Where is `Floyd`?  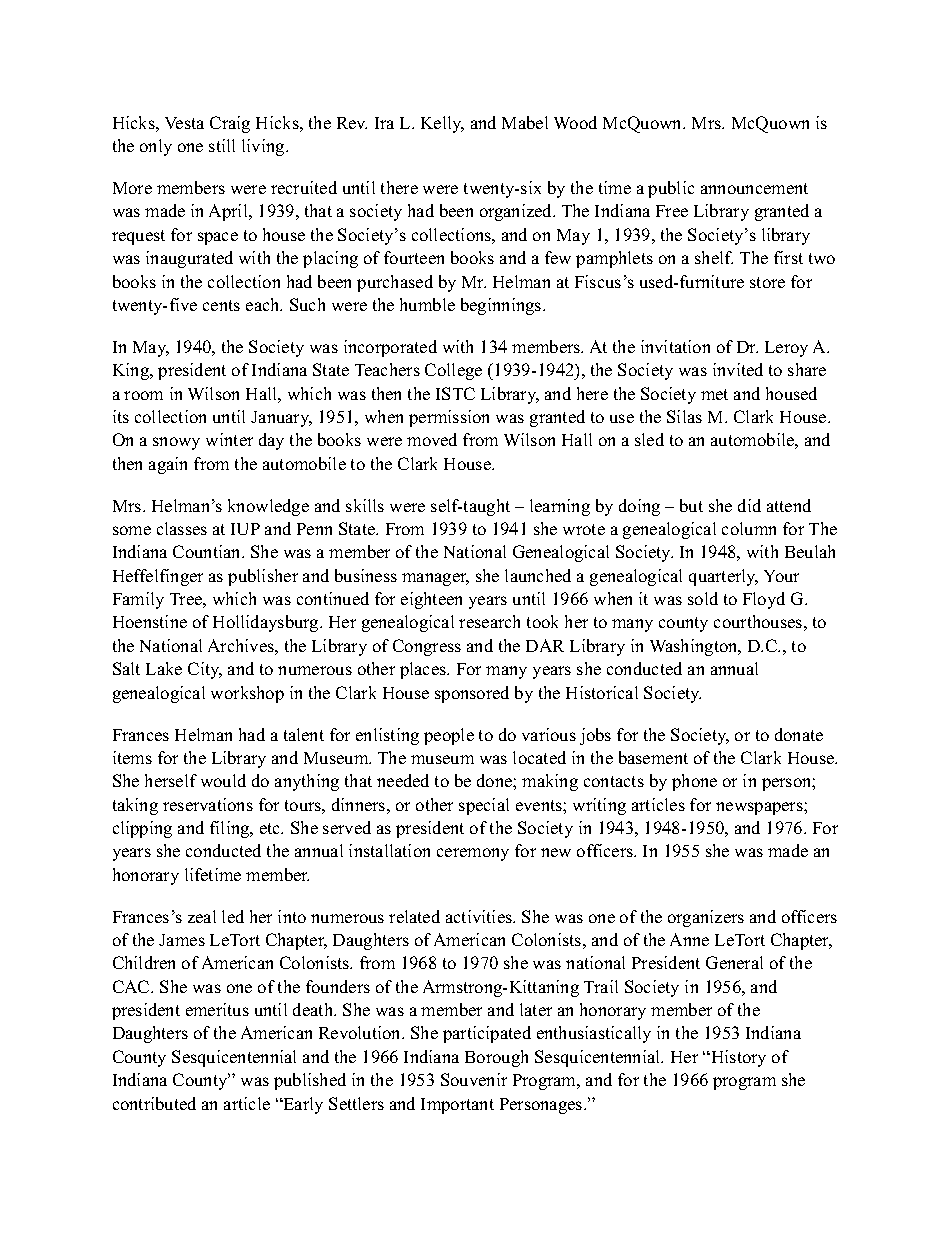
Floyd is located at coordinates (764, 600).
